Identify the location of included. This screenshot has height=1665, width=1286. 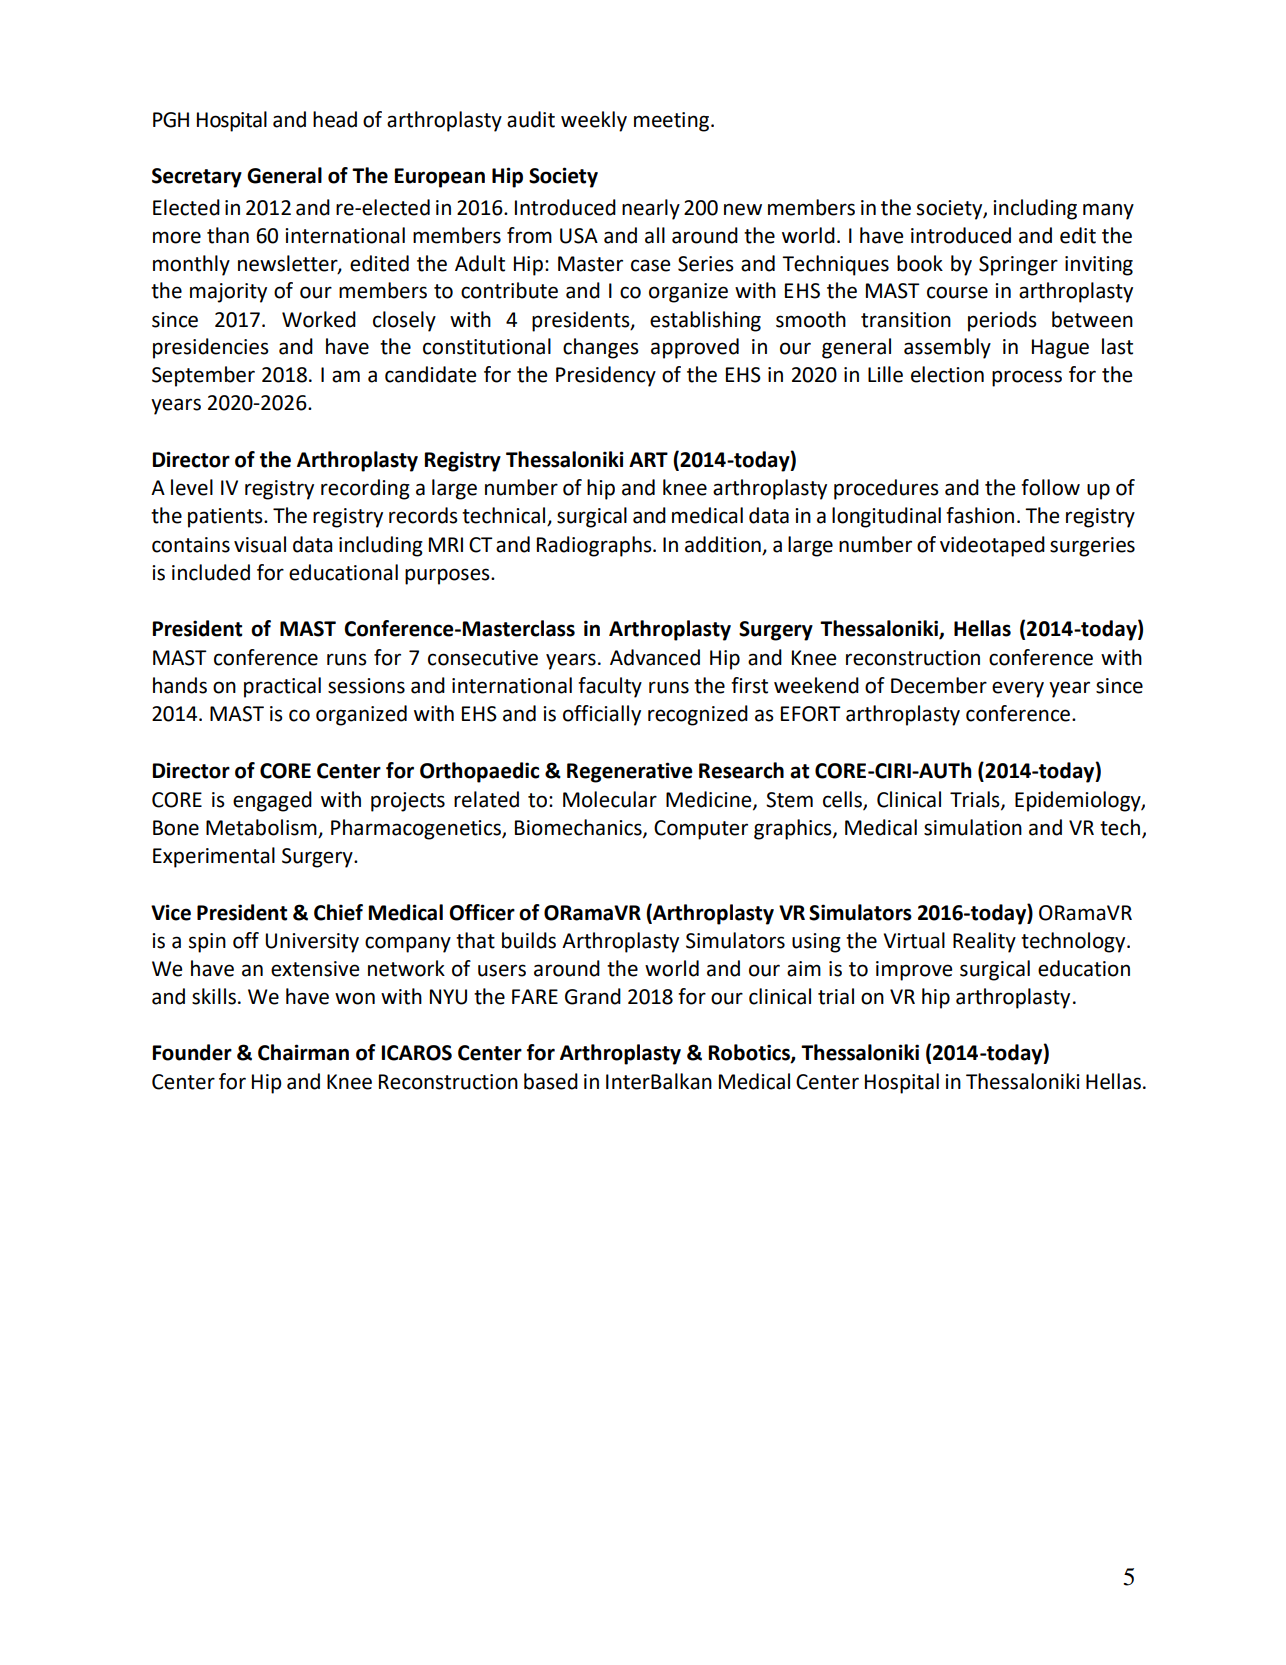
(211, 572).
